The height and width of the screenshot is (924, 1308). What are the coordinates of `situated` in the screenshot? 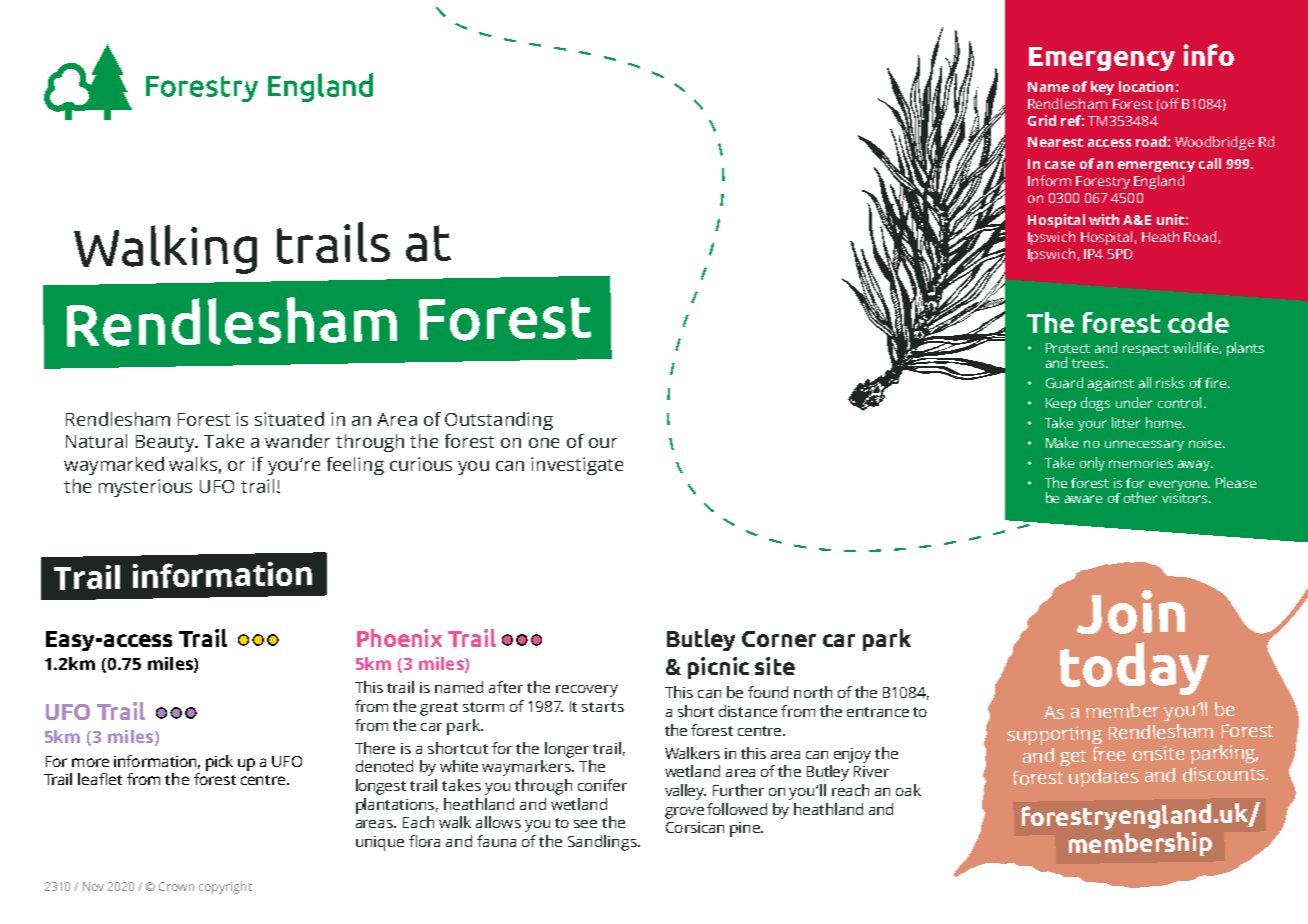 It's located at (289, 419).
